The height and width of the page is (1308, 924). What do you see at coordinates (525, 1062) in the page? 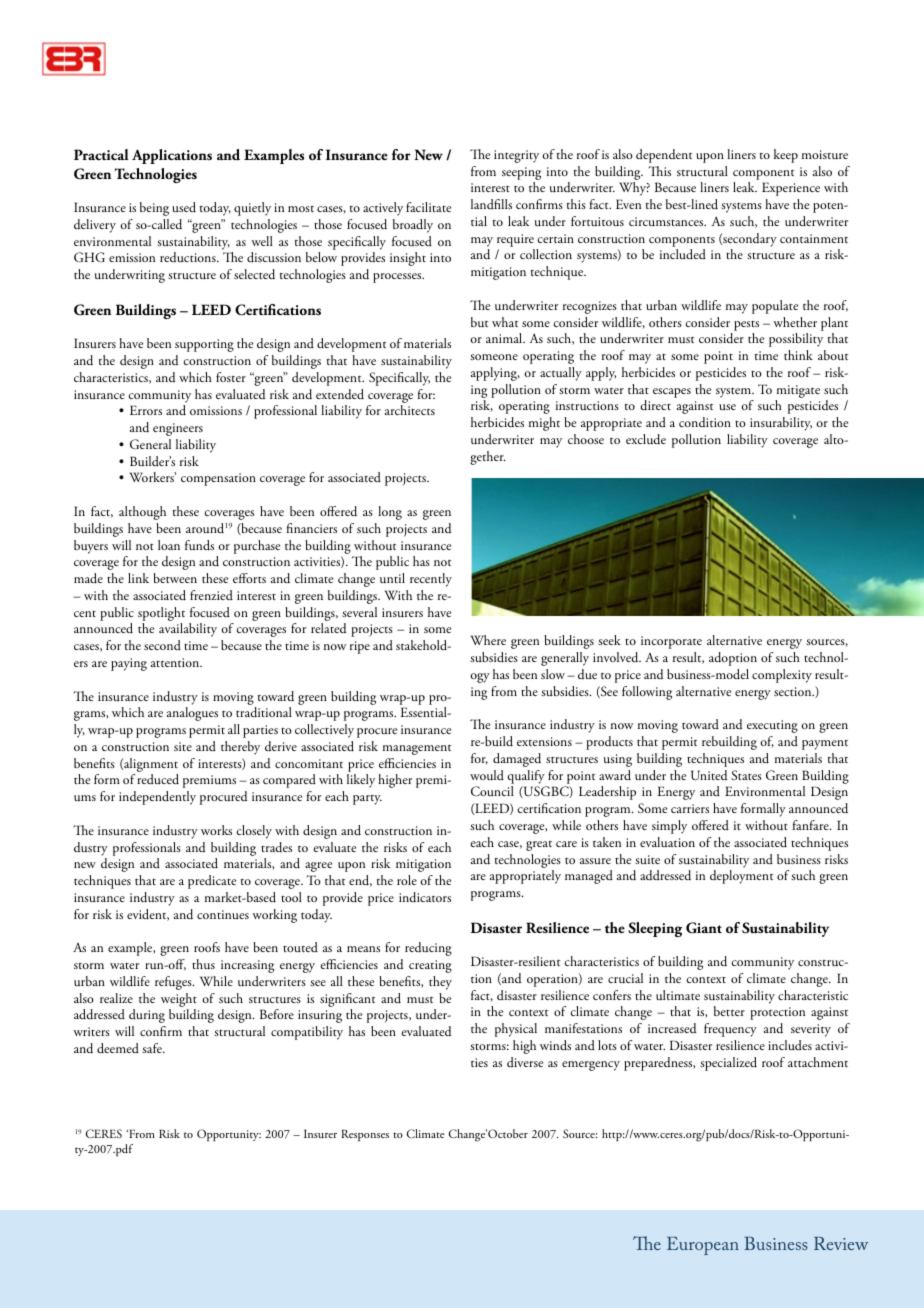
I see `diverse` at bounding box center [525, 1062].
